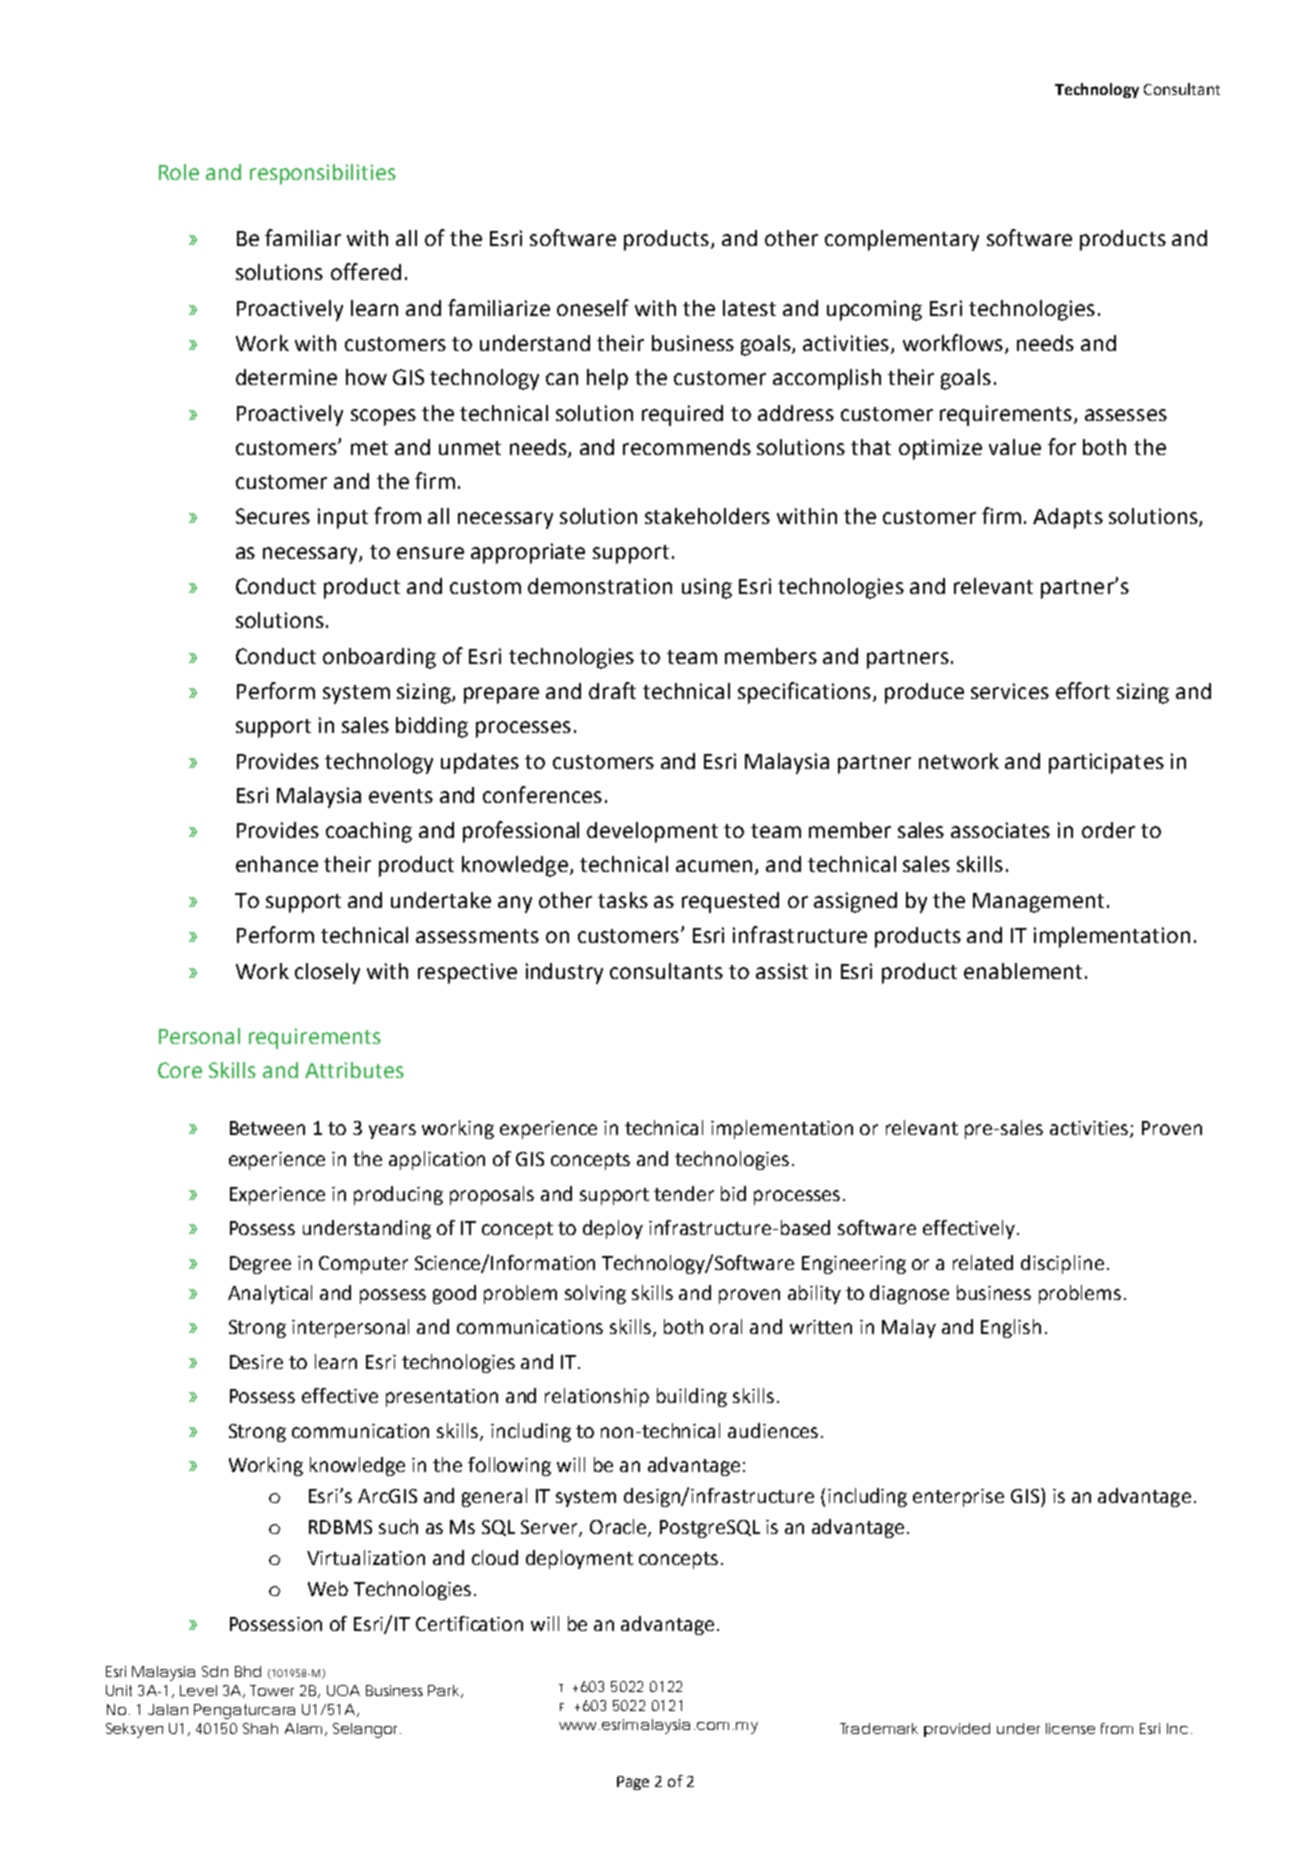 The width and height of the screenshot is (1315, 1861). Describe the element at coordinates (957, 1730) in the screenshot. I see `provided` at that location.
